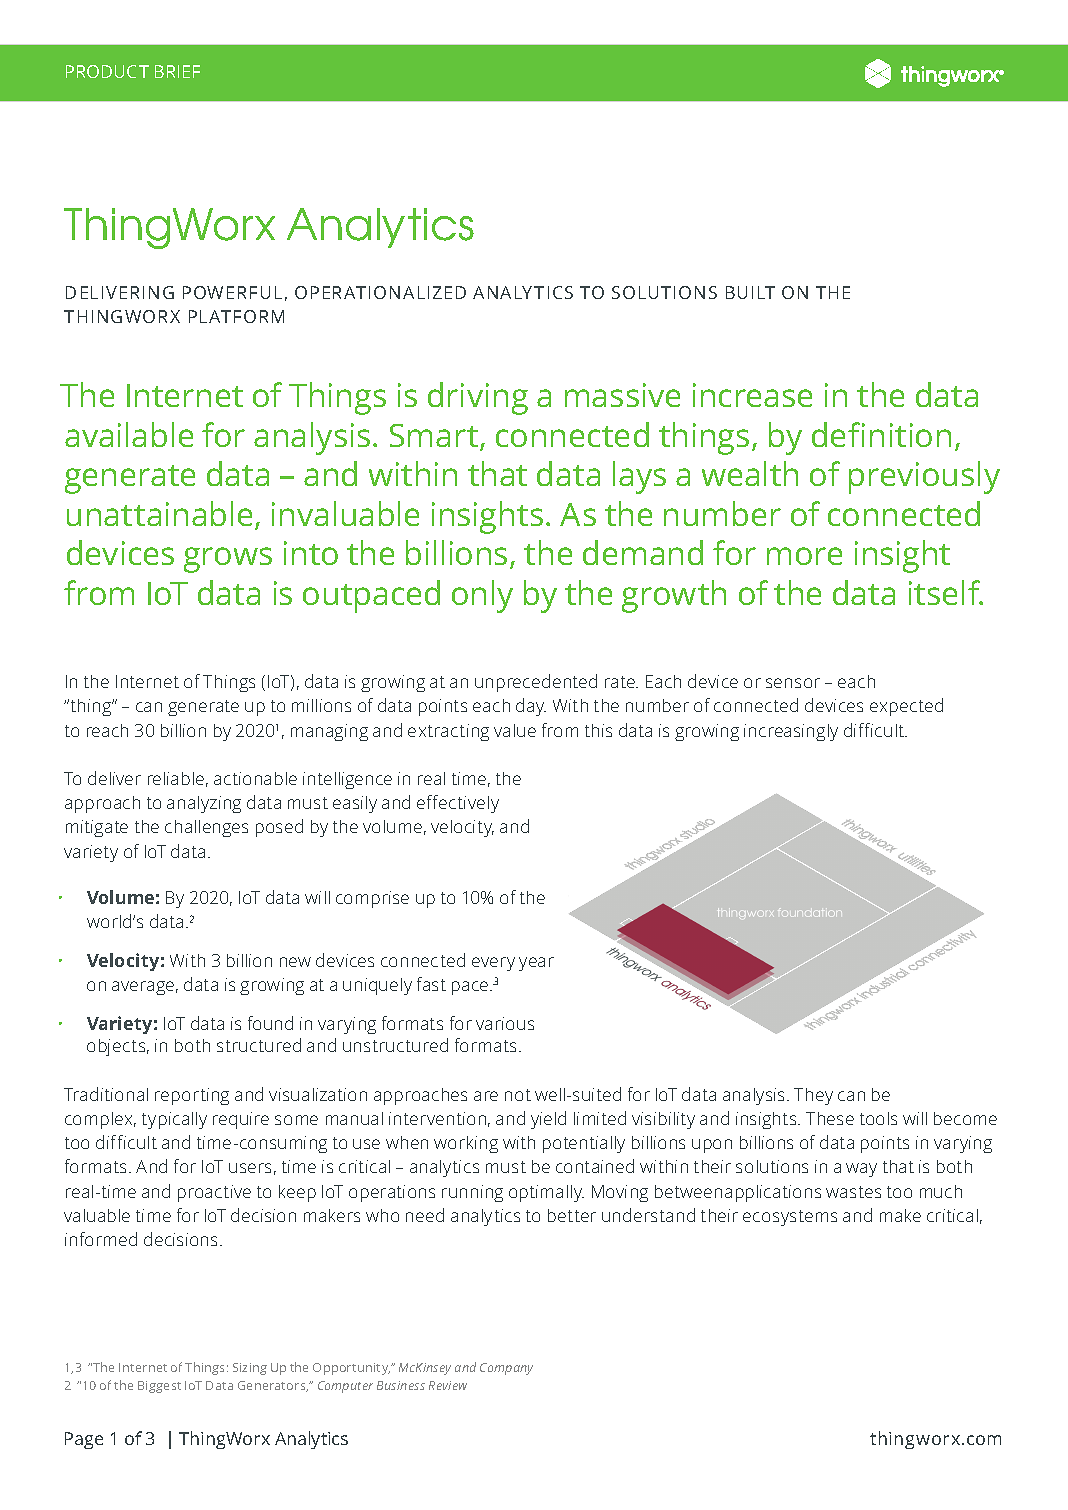  I want to click on Biggest, so click(159, 1387).
